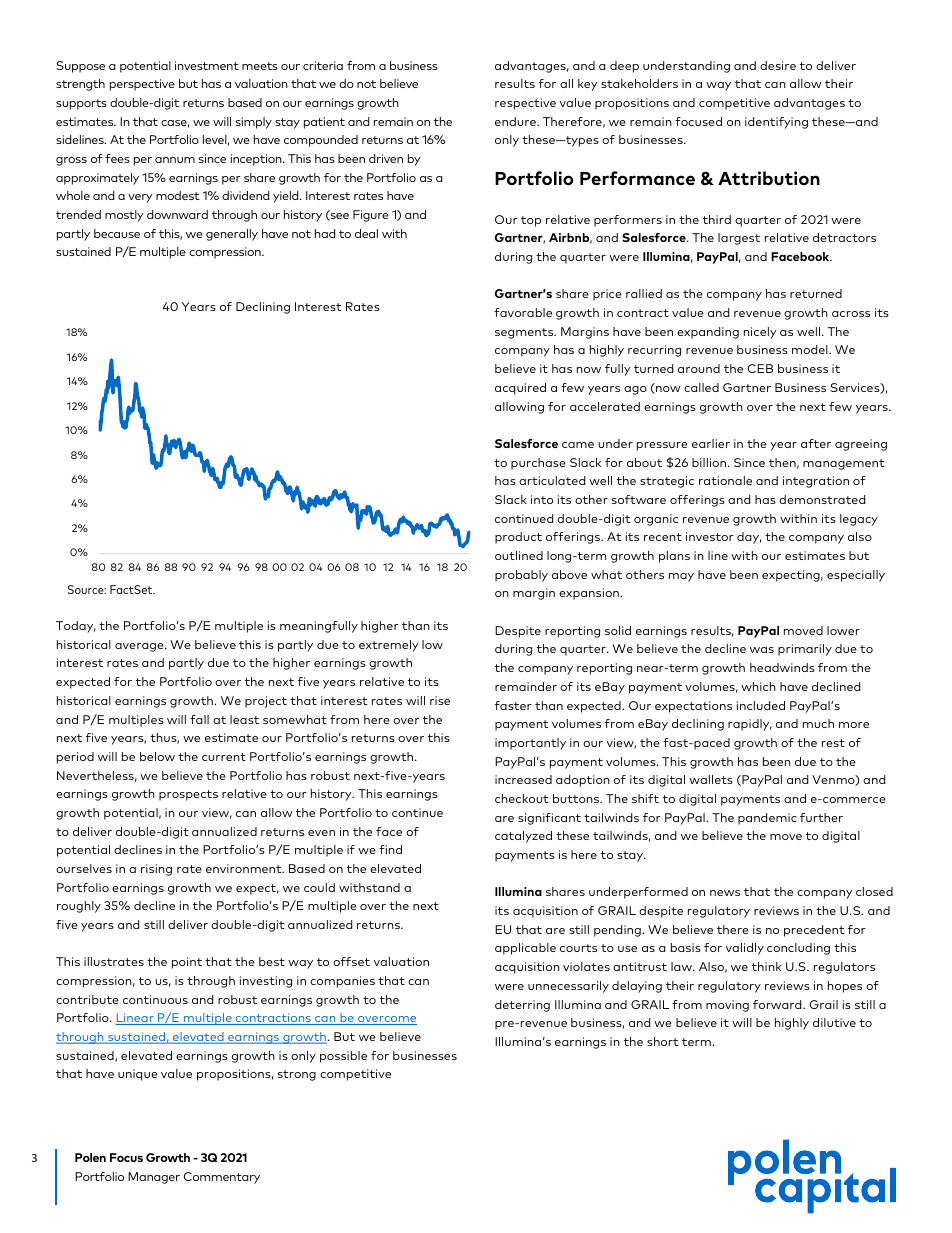  I want to click on possible, so click(343, 1057).
